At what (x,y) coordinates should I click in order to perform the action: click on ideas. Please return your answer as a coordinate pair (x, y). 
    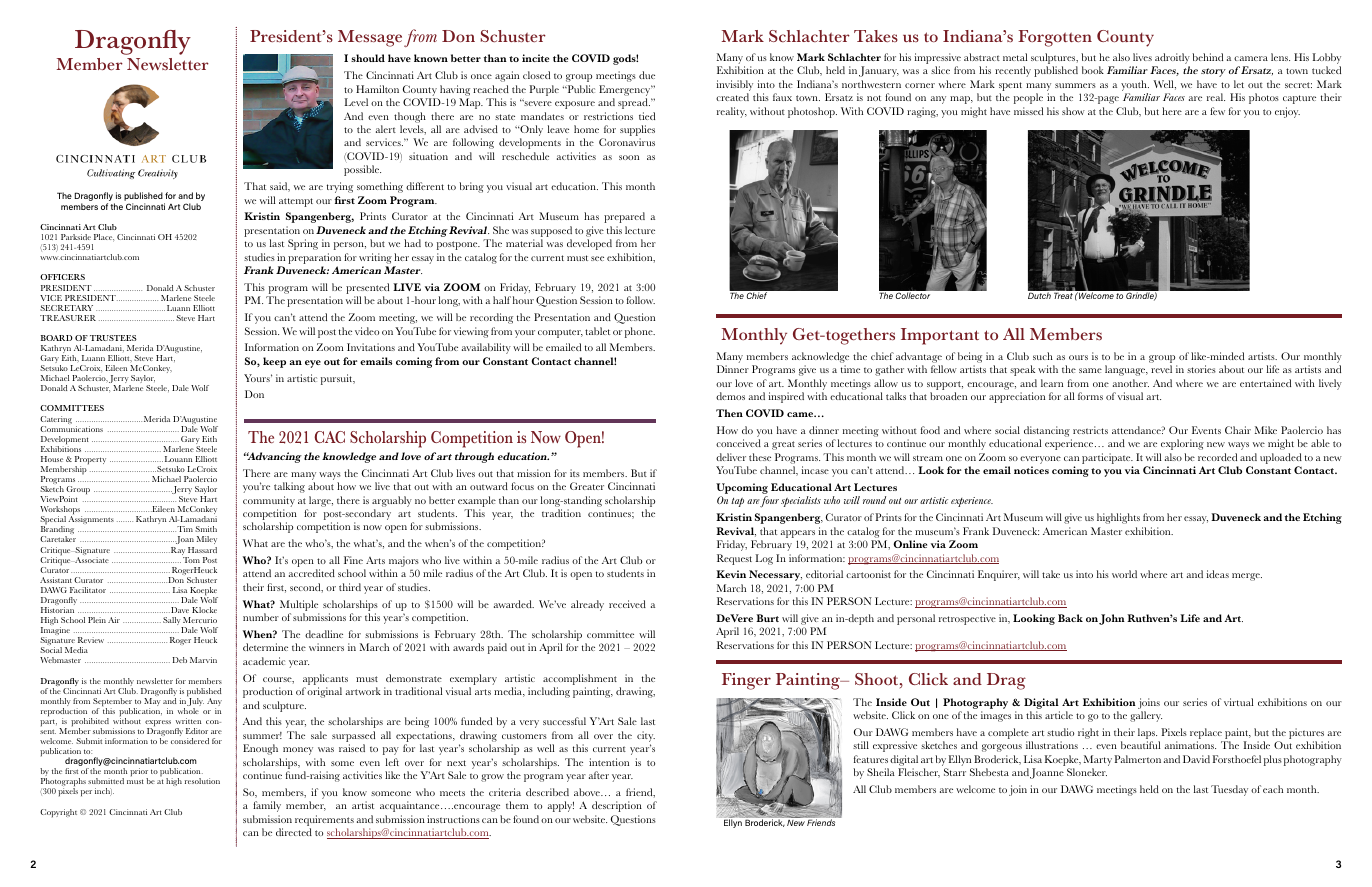
    Looking at the image, I should click on (1217, 574).
